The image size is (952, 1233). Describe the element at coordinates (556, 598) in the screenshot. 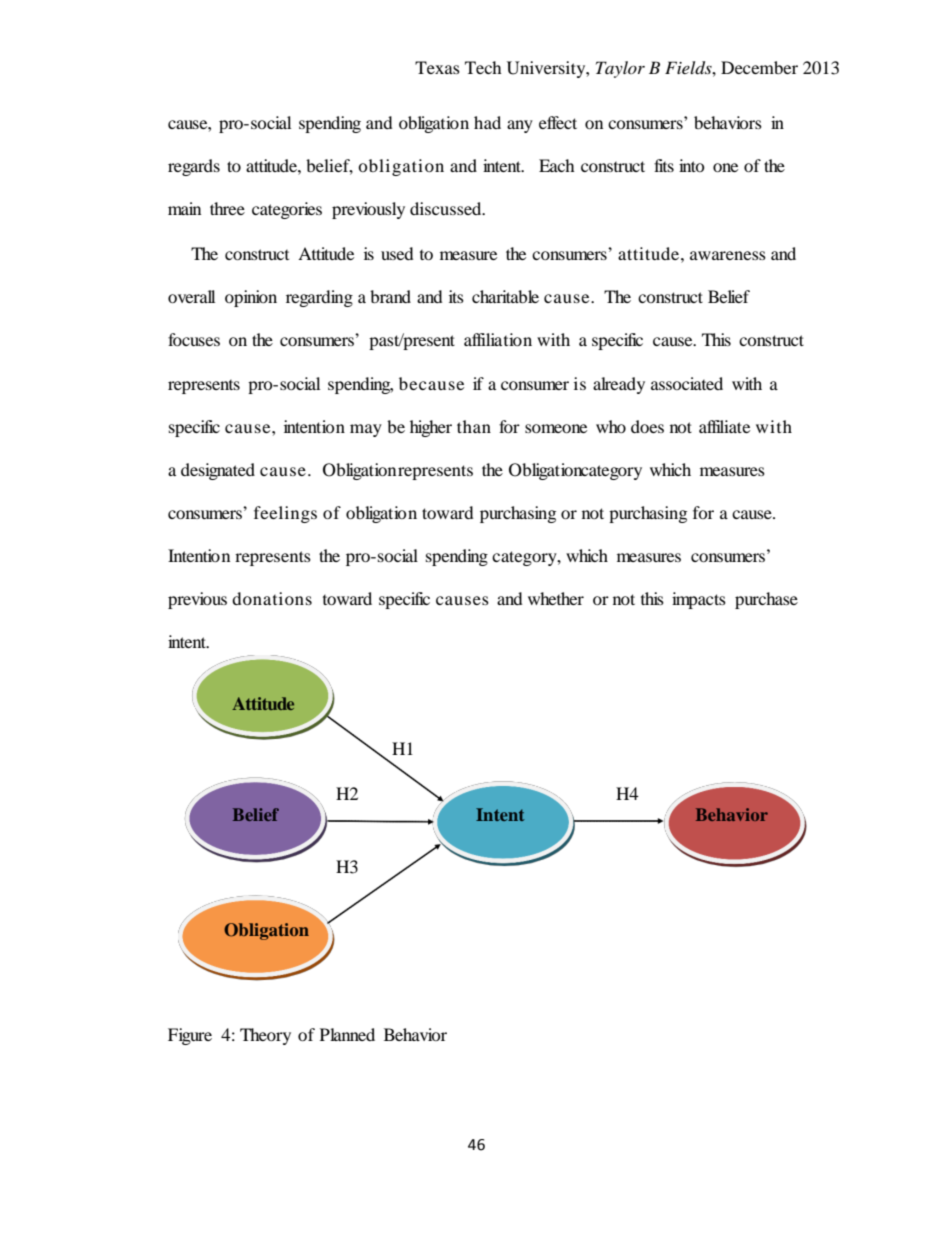

I see `whether` at that location.
